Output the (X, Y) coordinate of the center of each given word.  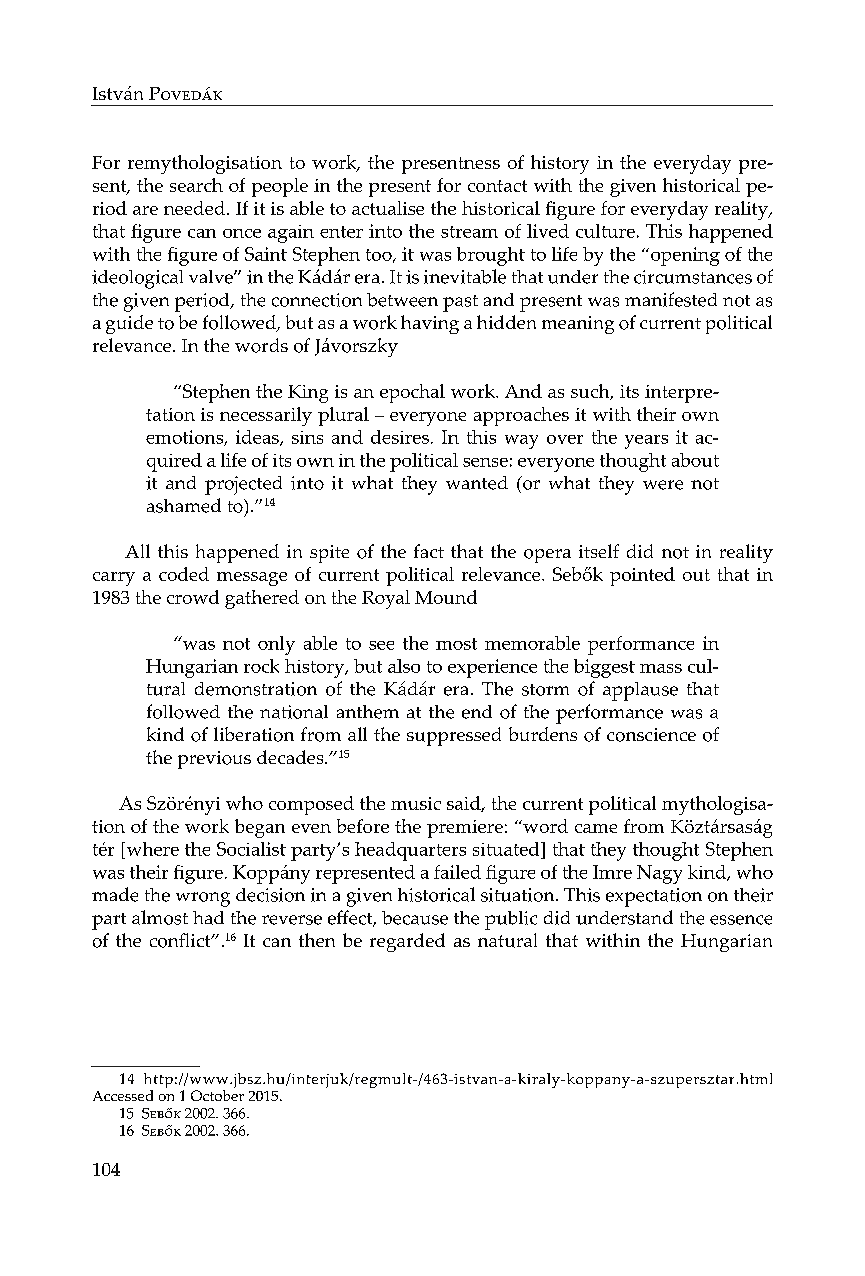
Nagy (659, 874)
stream (469, 232)
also (404, 666)
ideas (258, 438)
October (217, 1095)
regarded (407, 942)
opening (685, 256)
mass (661, 668)
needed (194, 208)
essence (741, 920)
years (646, 442)
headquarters (410, 851)
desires (400, 437)
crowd (193, 597)
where (151, 850)
